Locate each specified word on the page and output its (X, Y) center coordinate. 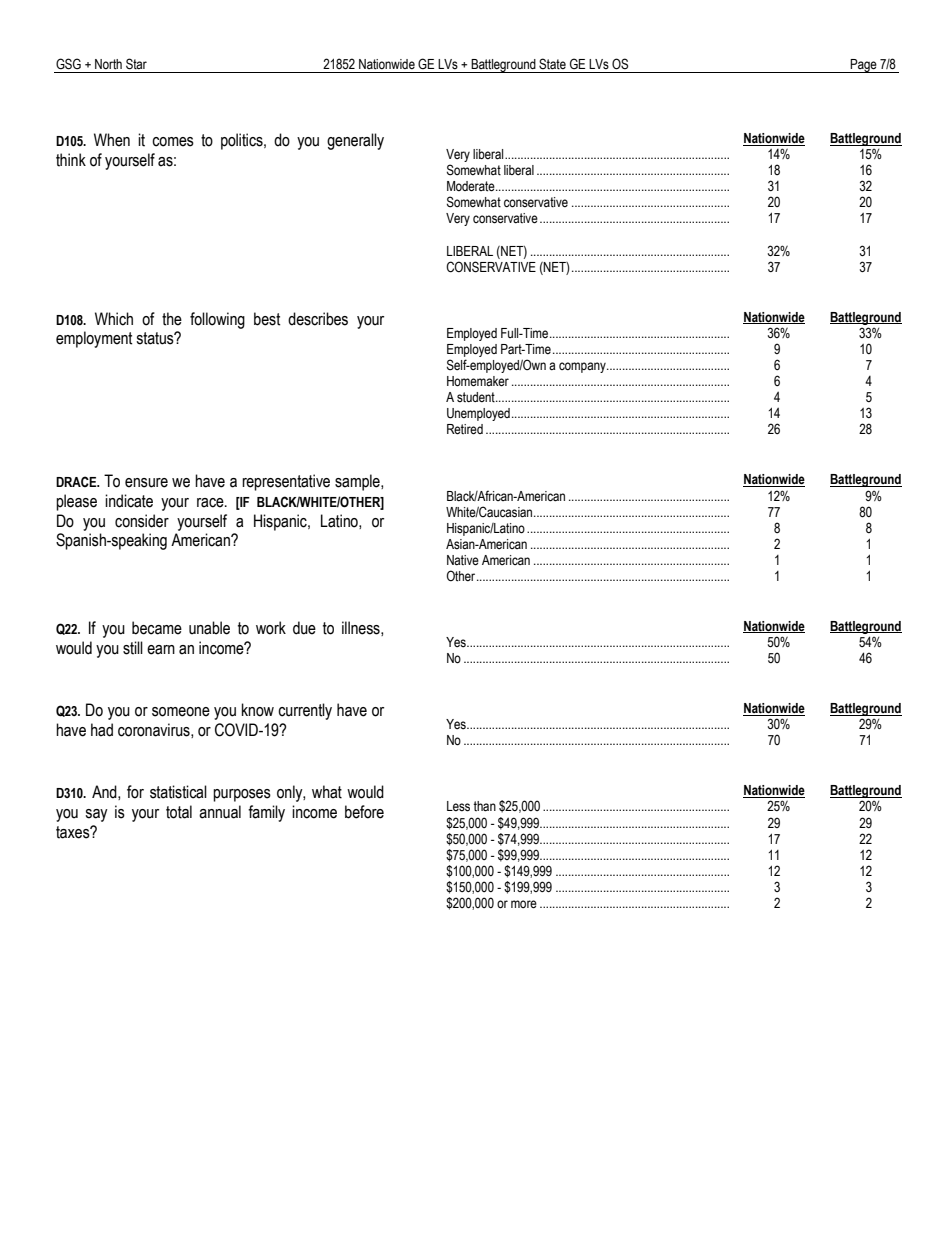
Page (864, 66)
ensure (146, 483)
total (179, 812)
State (552, 64)
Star (136, 64)
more (524, 904)
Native (463, 560)
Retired (465, 429)
